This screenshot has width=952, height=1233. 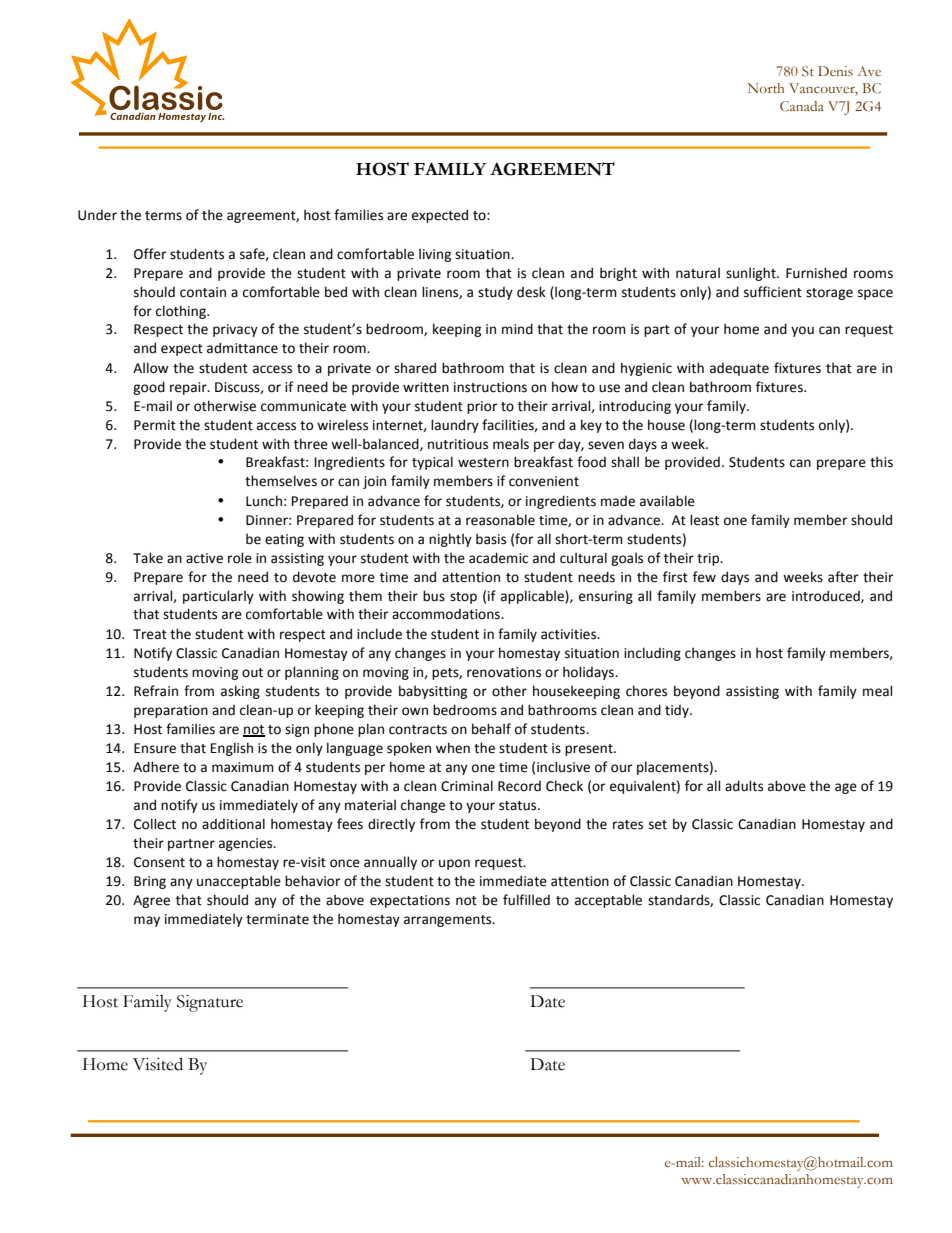 I want to click on Bring, so click(x=150, y=882).
